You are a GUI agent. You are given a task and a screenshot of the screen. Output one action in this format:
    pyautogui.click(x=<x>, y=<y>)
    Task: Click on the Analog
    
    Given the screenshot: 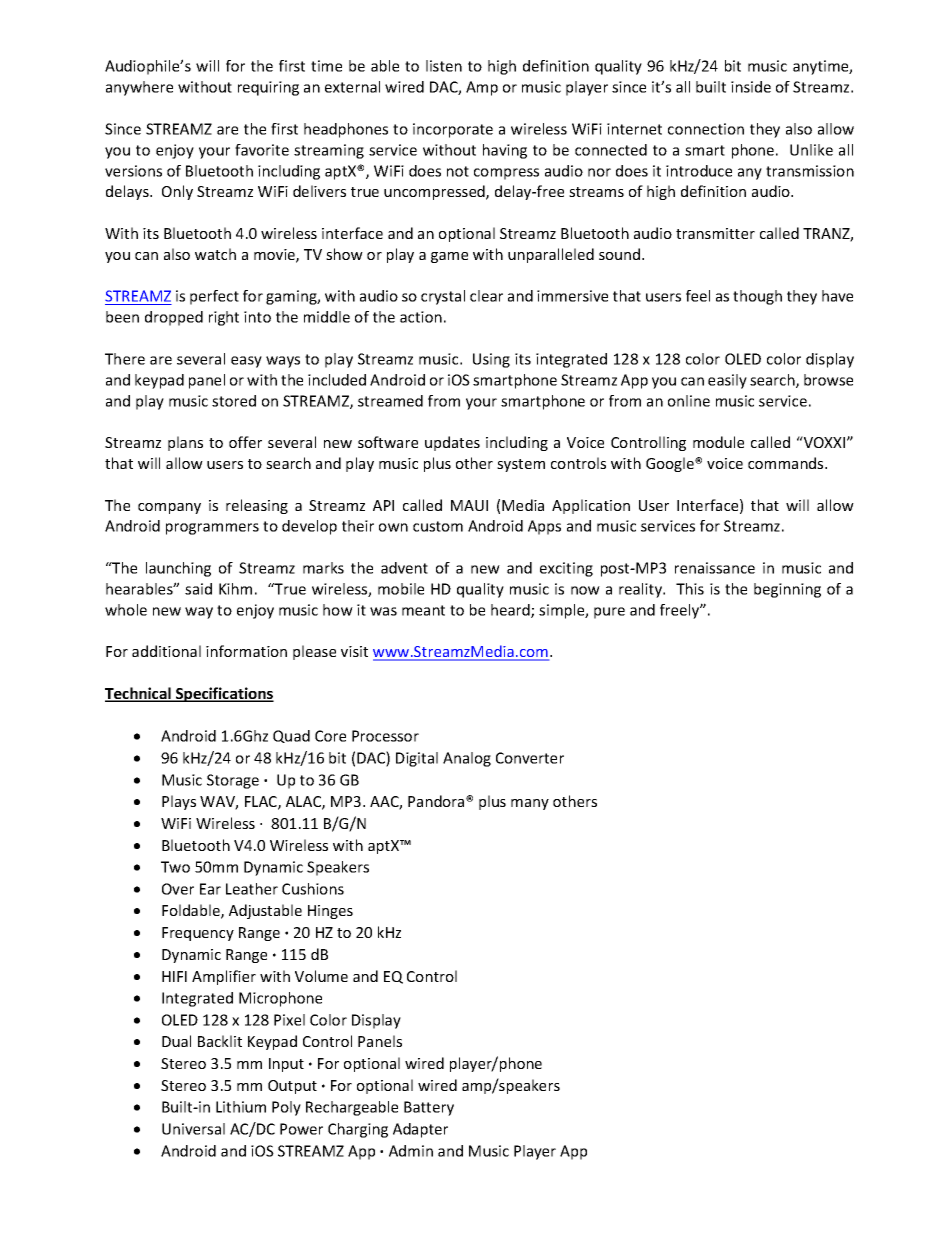 What is the action you would take?
    pyautogui.click(x=467, y=759)
